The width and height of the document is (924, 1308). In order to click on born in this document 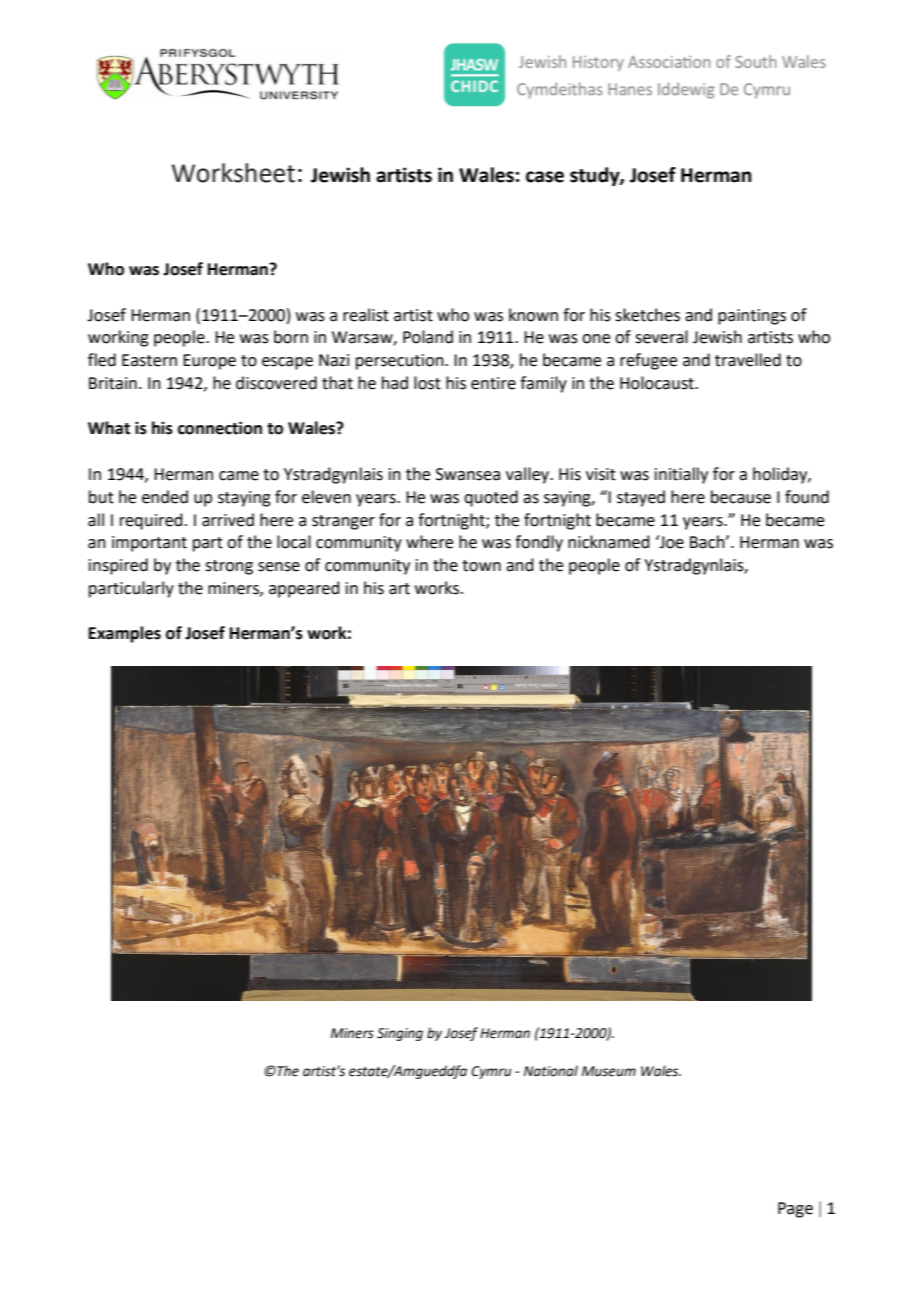, I will do `click(291, 337)`.
